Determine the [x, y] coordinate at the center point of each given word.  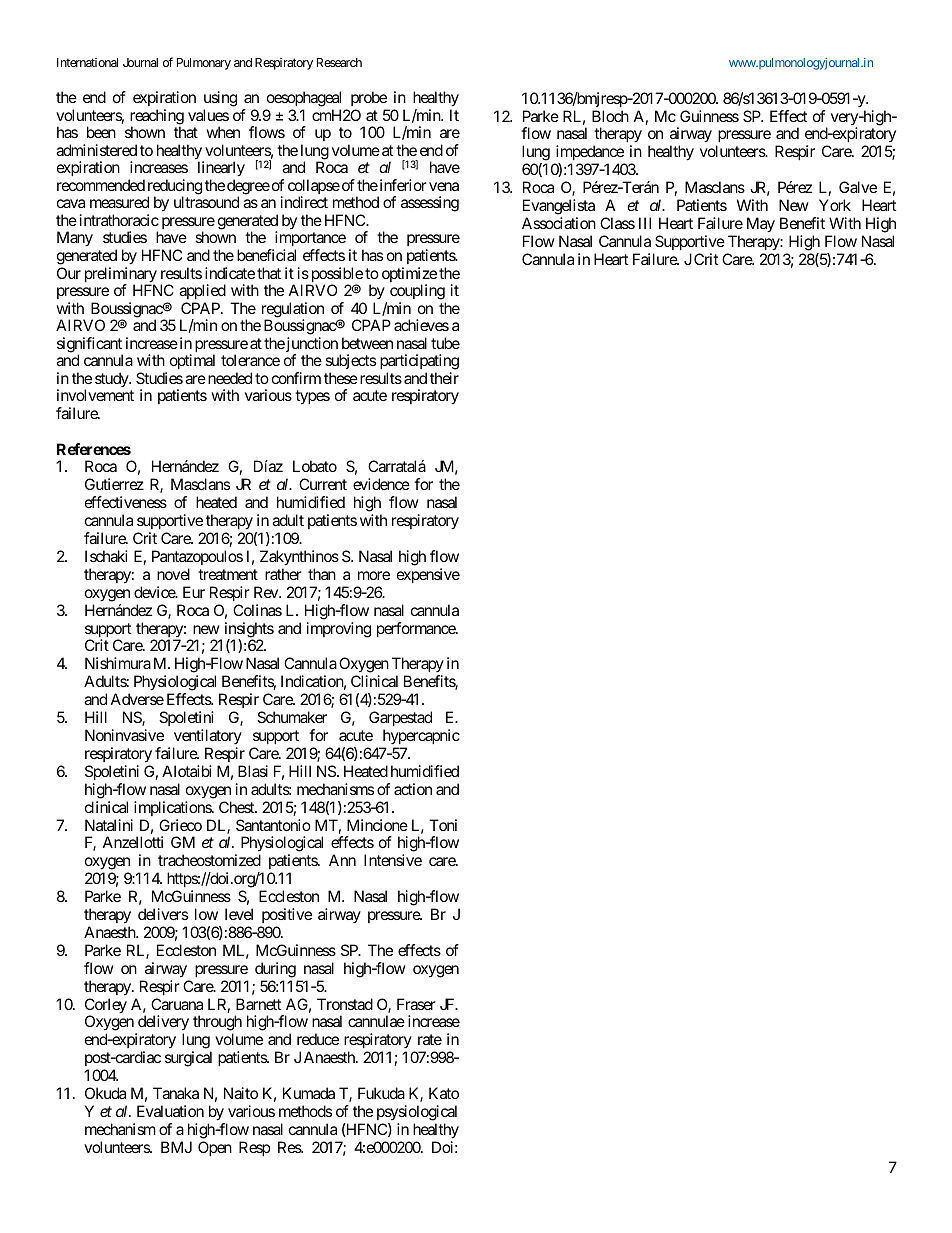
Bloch [610, 116]
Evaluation [170, 1111]
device [155, 592]
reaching [157, 118]
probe [369, 100]
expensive [428, 575]
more [374, 575]
